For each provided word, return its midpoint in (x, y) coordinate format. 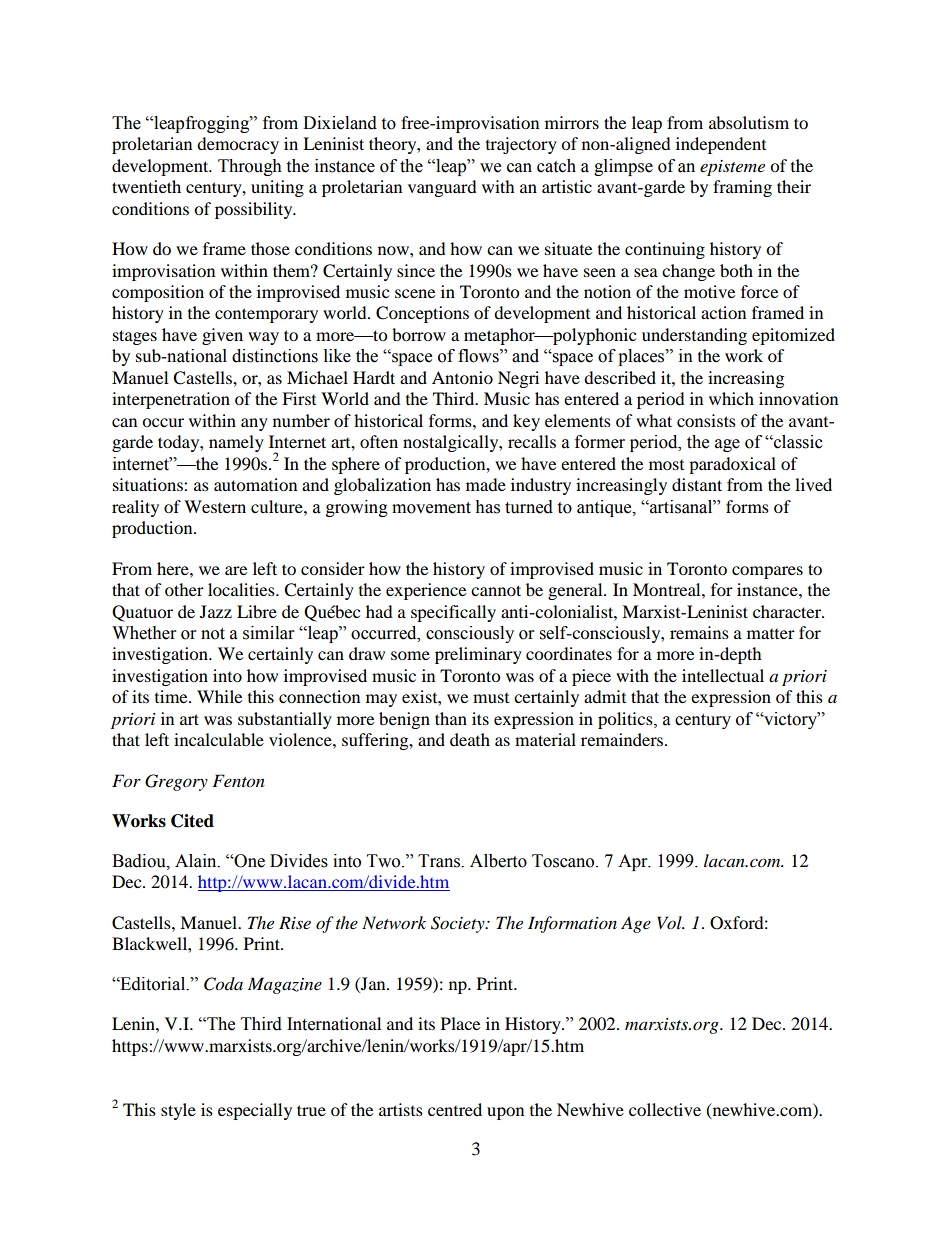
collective (665, 1109)
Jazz (216, 611)
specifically (453, 613)
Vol (670, 922)
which (731, 398)
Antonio (462, 377)
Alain (197, 861)
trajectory (521, 145)
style (178, 1111)
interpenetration (171, 400)
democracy (238, 145)
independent (721, 145)
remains (699, 632)
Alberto (498, 861)
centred (455, 1109)
